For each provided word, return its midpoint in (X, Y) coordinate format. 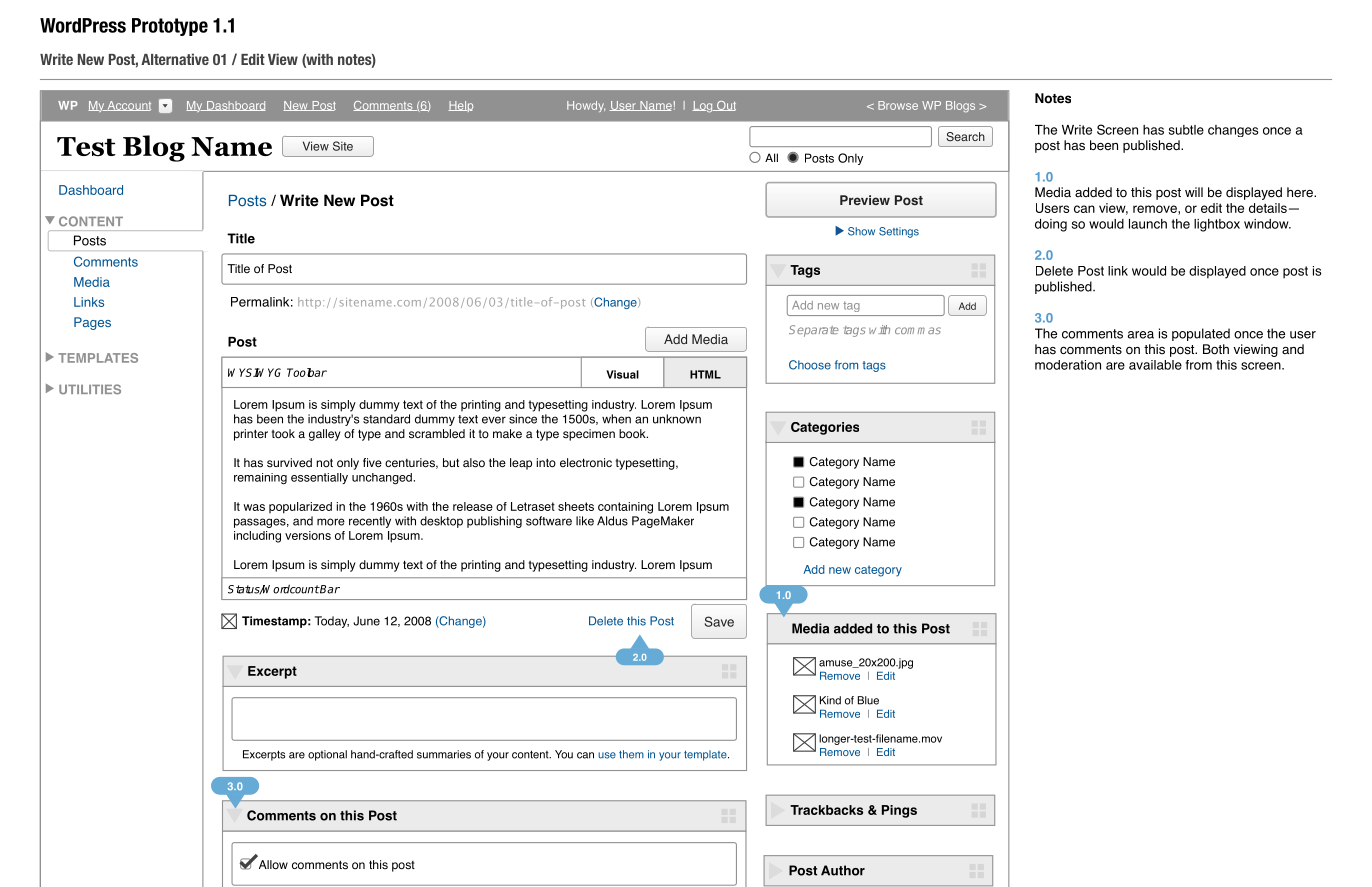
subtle (1186, 130)
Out (725, 106)
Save (719, 621)
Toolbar (307, 372)
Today (332, 622)
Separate (814, 331)
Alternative (175, 59)
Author (843, 870)
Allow (273, 865)
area (1141, 335)
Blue (868, 700)
